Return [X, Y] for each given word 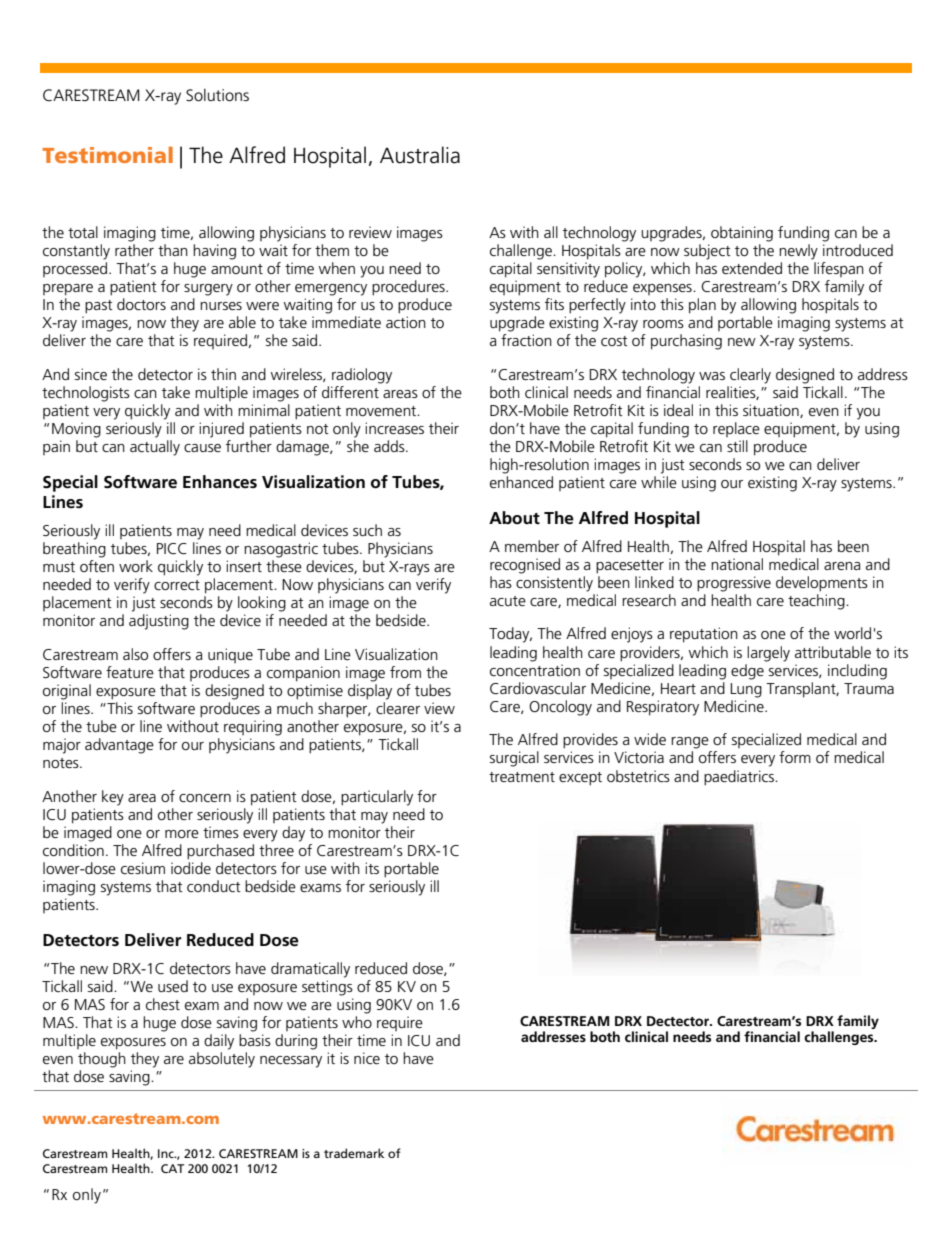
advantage [119, 746]
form [795, 757]
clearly [750, 376]
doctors [141, 304]
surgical [514, 759]
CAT [172, 1168]
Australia [420, 155]
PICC [172, 549]
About [514, 517]
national [737, 564]
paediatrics [740, 778]
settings [327, 988]
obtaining [742, 234]
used [173, 986]
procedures [409, 288]
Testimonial [107, 155]
